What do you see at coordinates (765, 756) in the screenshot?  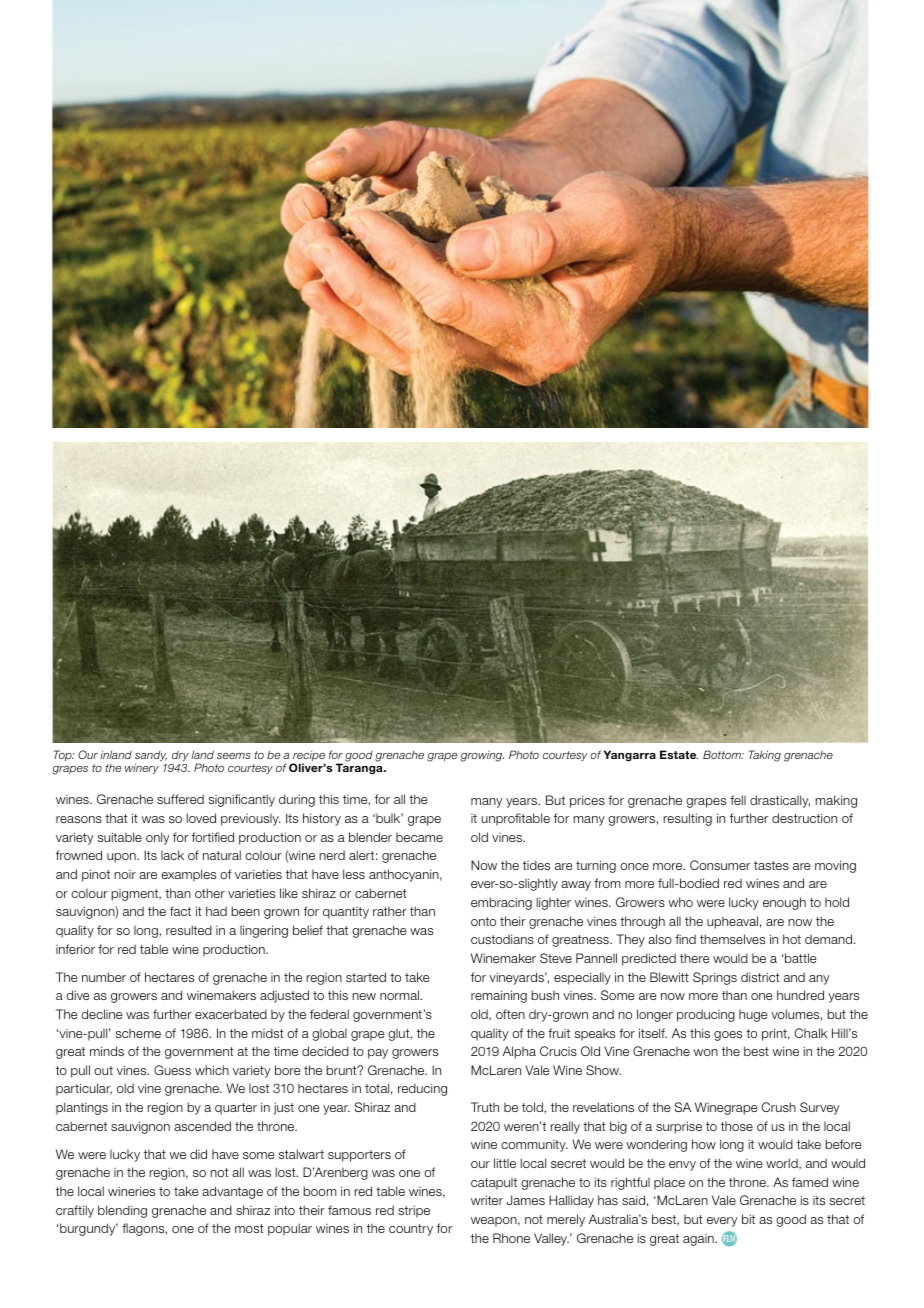 I see `Taking` at bounding box center [765, 756].
